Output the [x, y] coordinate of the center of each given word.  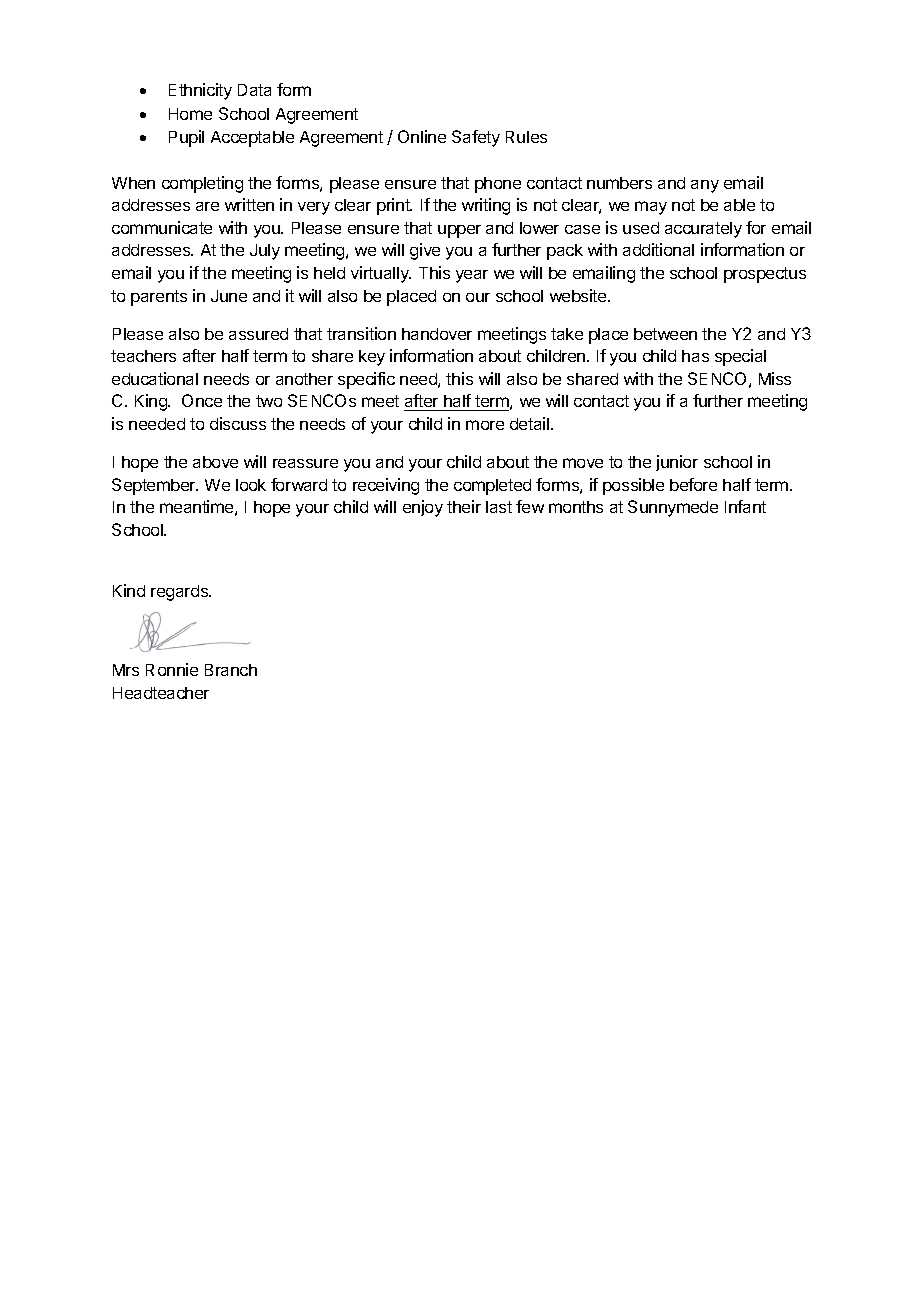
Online [422, 136]
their [464, 506]
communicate [162, 227]
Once [202, 400]
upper [459, 231]
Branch [231, 670]
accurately [703, 230]
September [155, 486]
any [705, 186]
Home [190, 114]
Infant [745, 506]
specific [366, 380]
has [695, 356]
